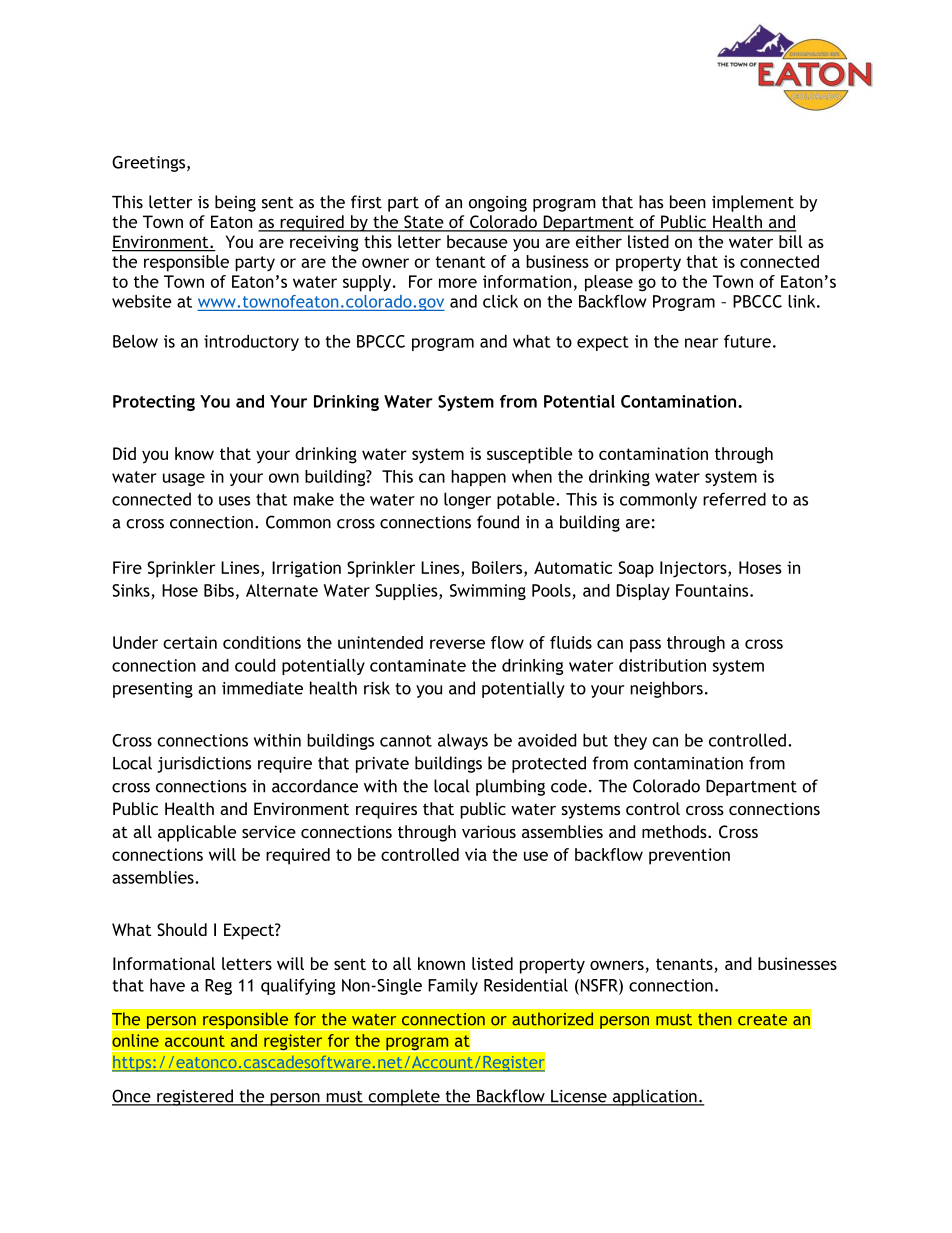  I want to click on certain, so click(190, 642).
